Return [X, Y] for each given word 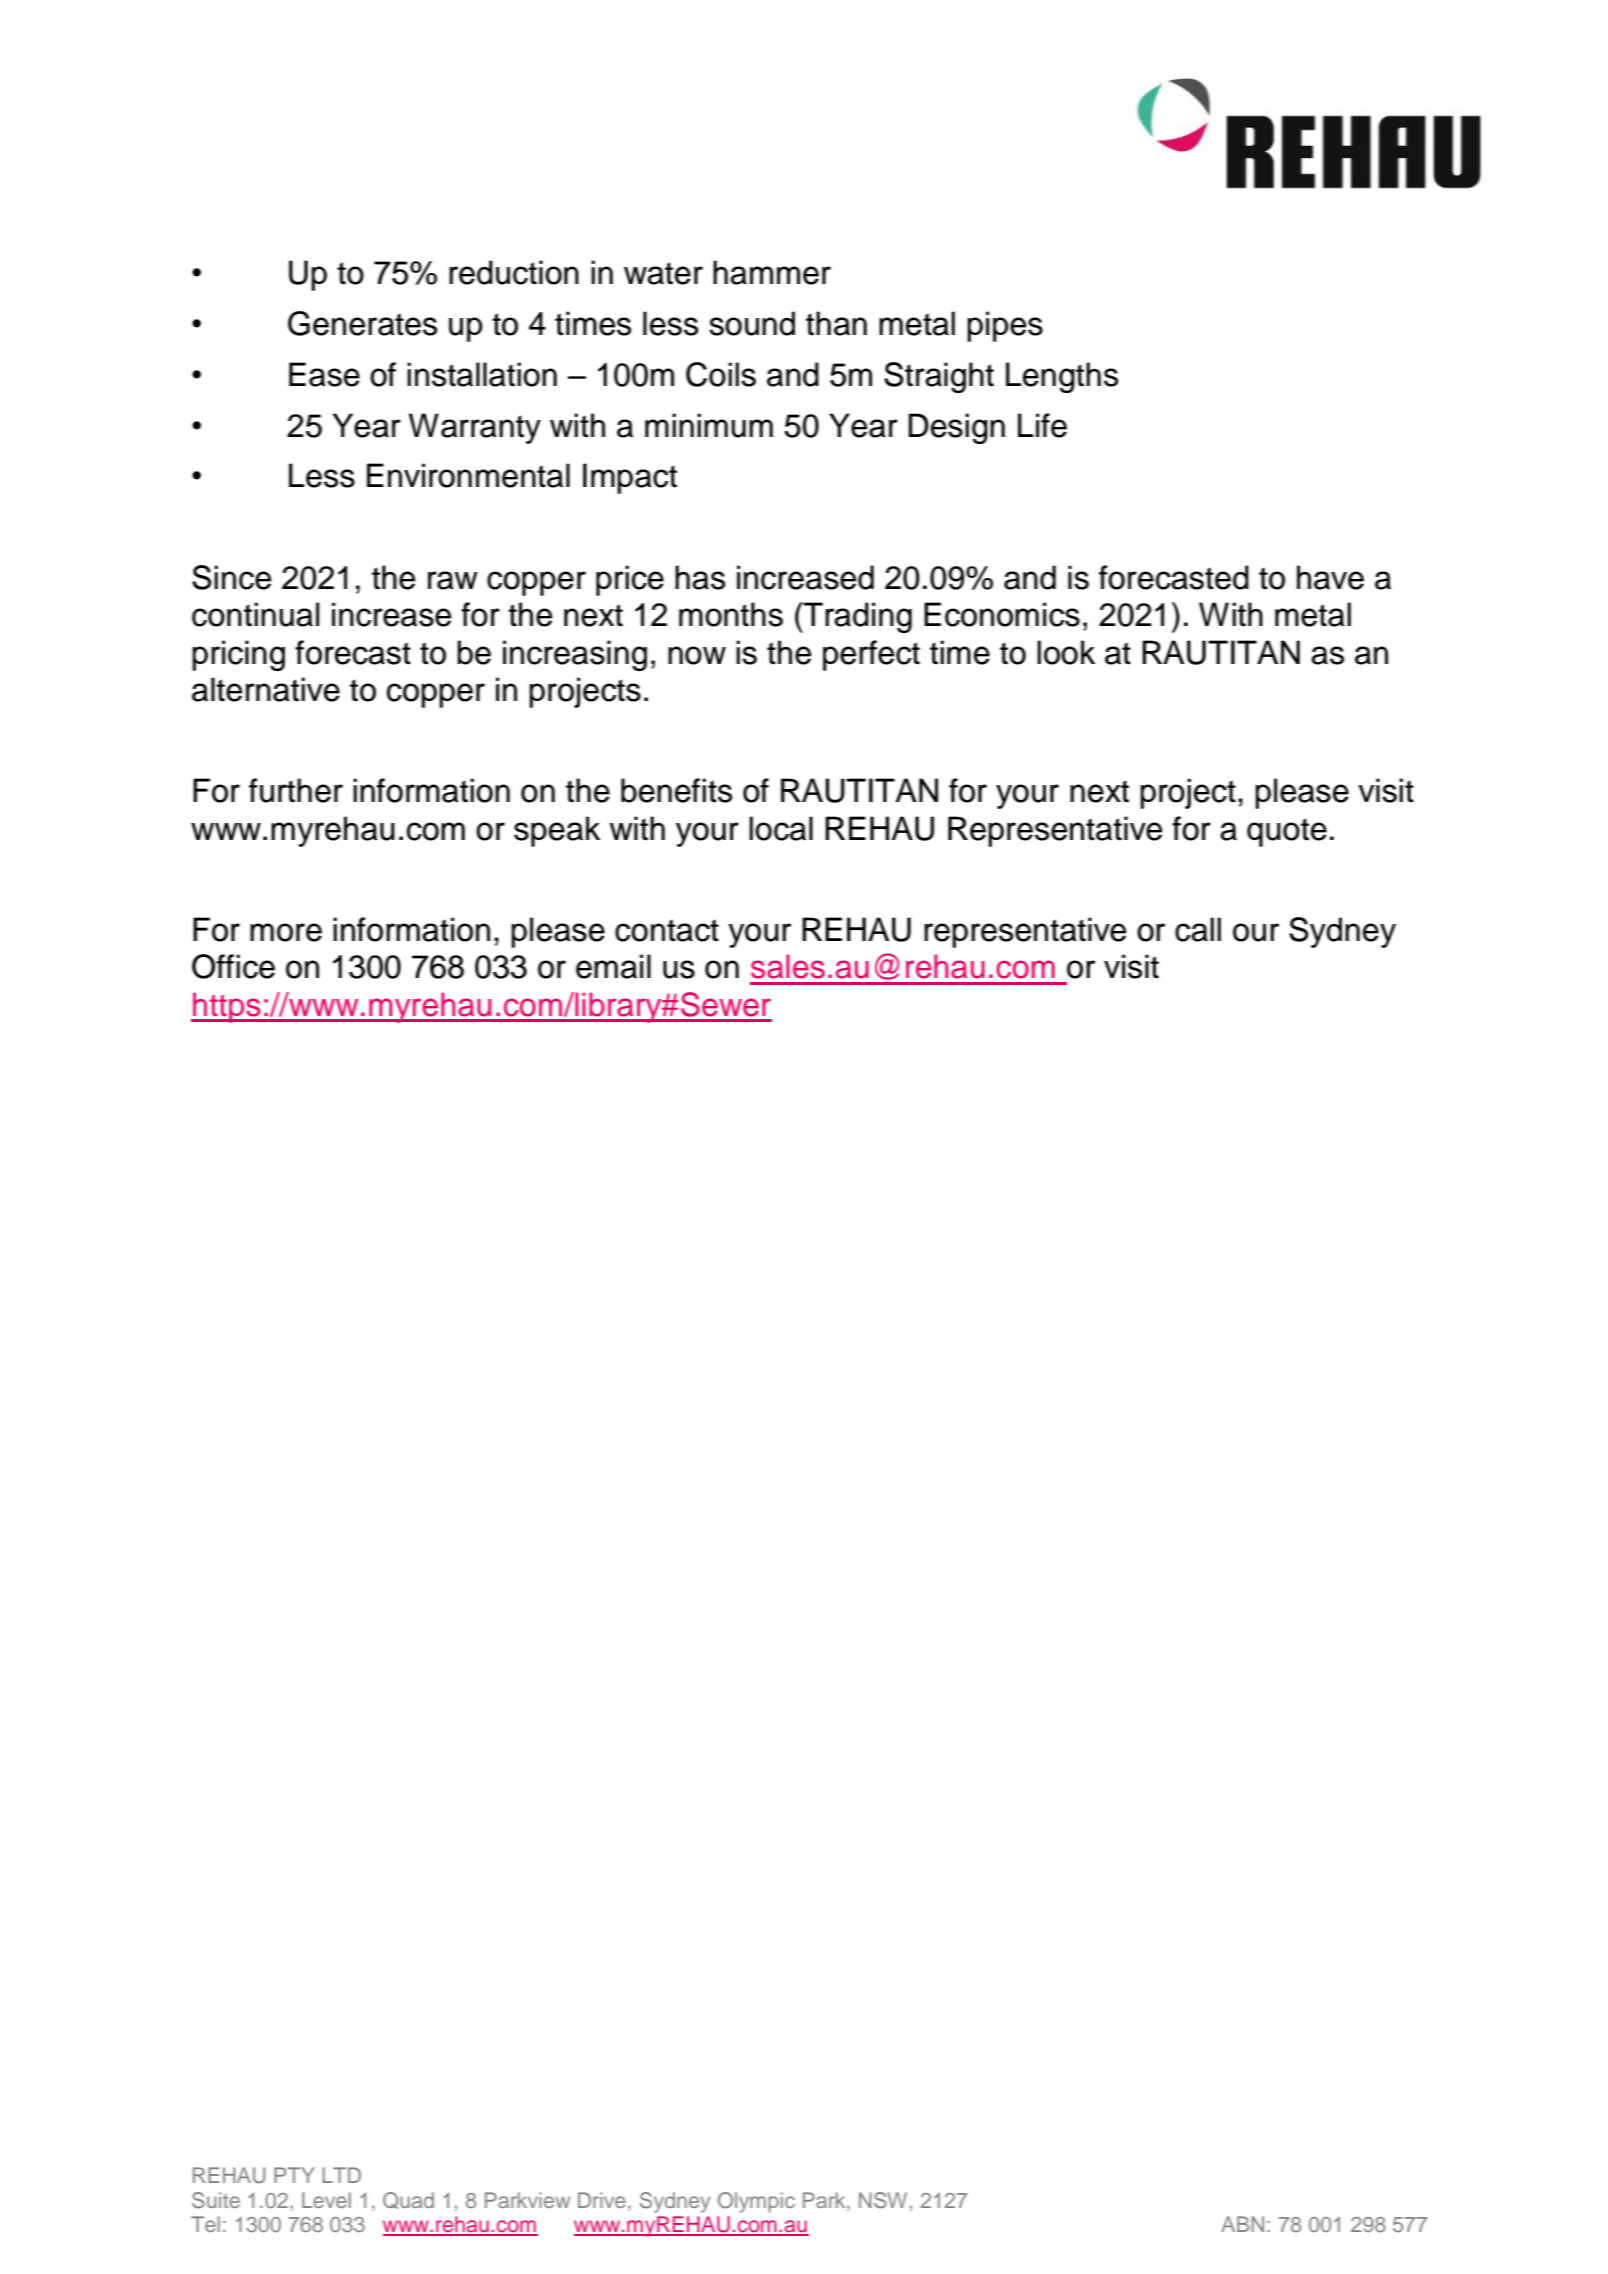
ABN [1242, 2224]
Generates [362, 323]
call [1198, 929]
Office [233, 966]
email [613, 966]
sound [752, 323]
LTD [341, 2175]
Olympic [756, 2202]
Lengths [1062, 377]
